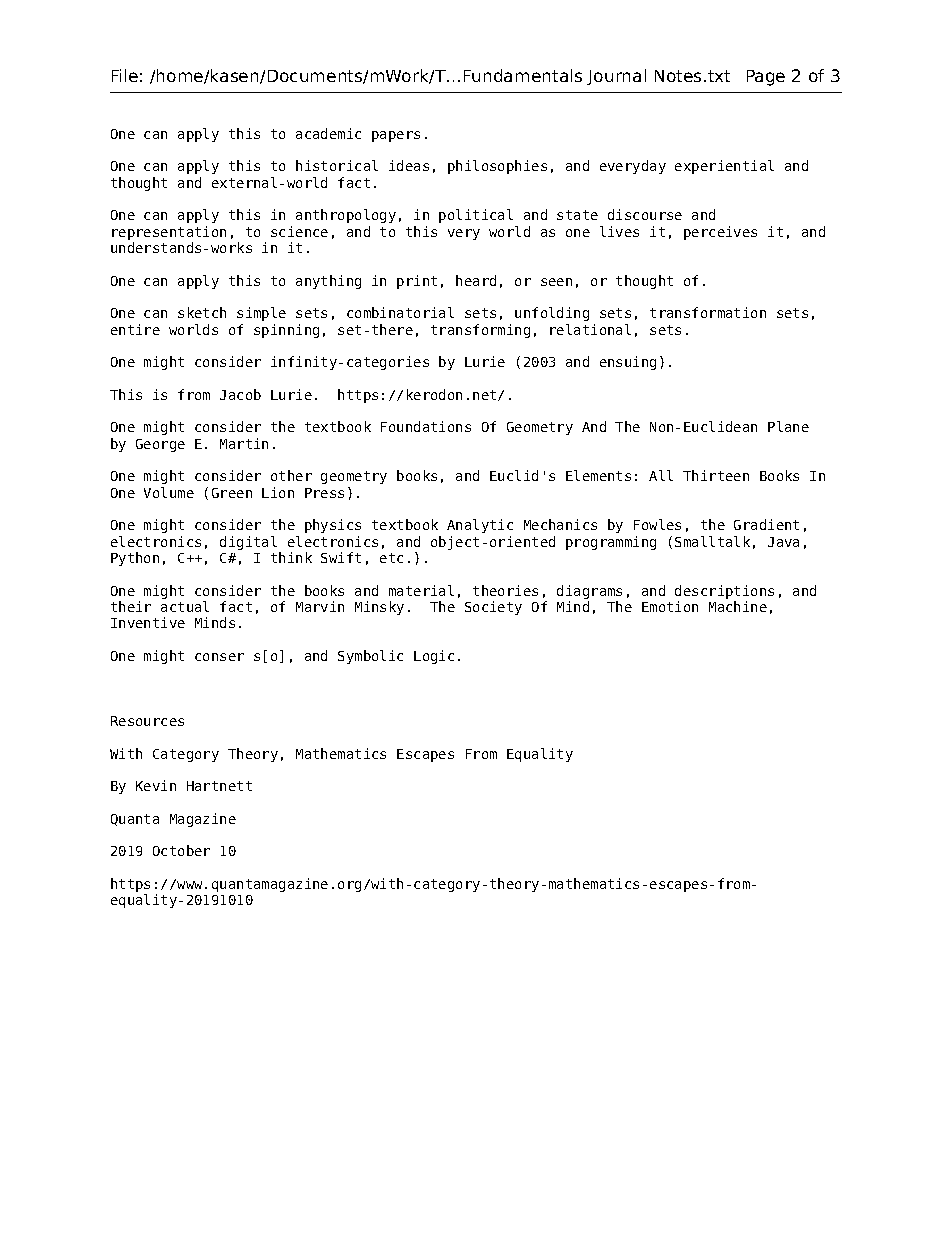 The width and height of the image is (952, 1233). I want to click on Thirteen, so click(716, 475).
